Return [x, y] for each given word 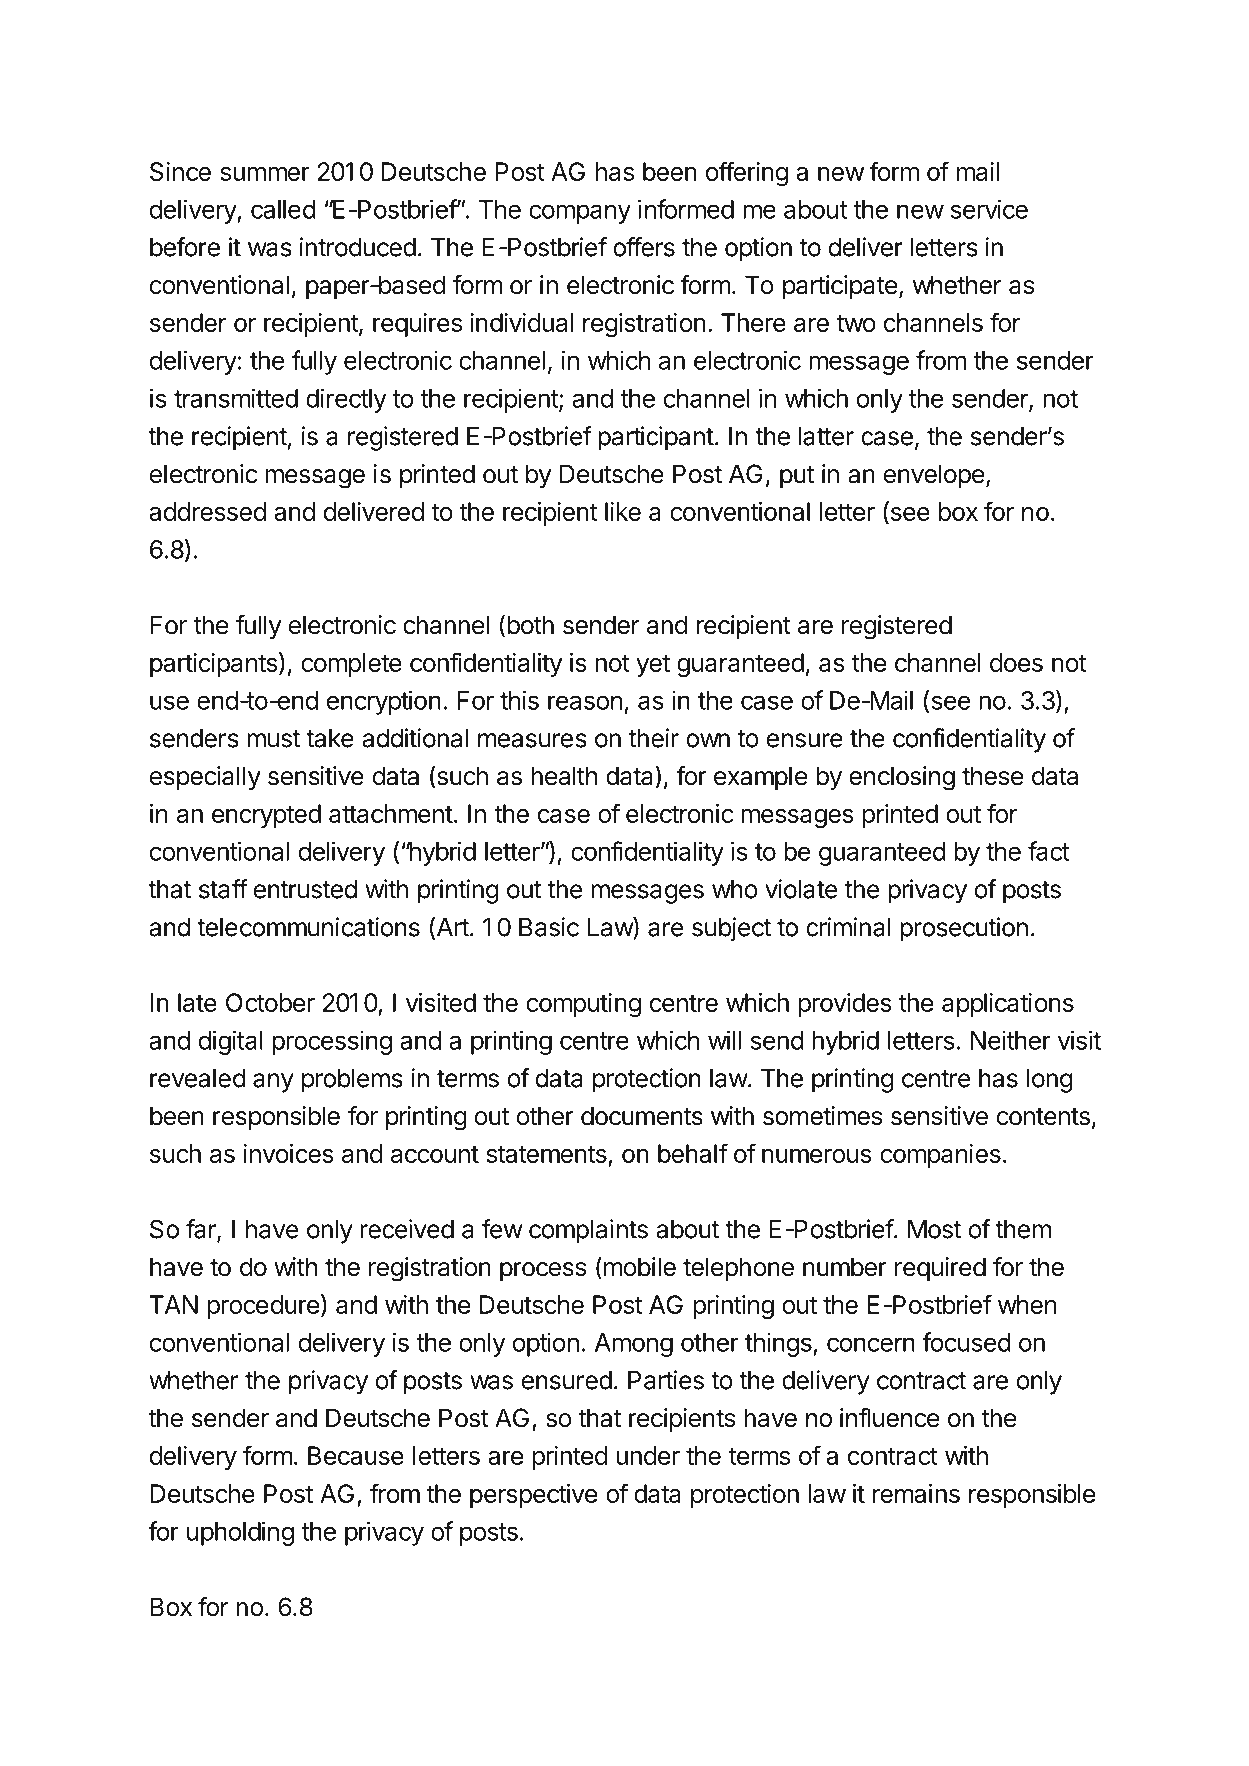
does [1016, 662]
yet [653, 665]
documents [642, 1116]
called [283, 209]
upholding [240, 1533]
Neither [1011, 1040]
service [989, 209]
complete [351, 665]
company [580, 214]
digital [231, 1042]
